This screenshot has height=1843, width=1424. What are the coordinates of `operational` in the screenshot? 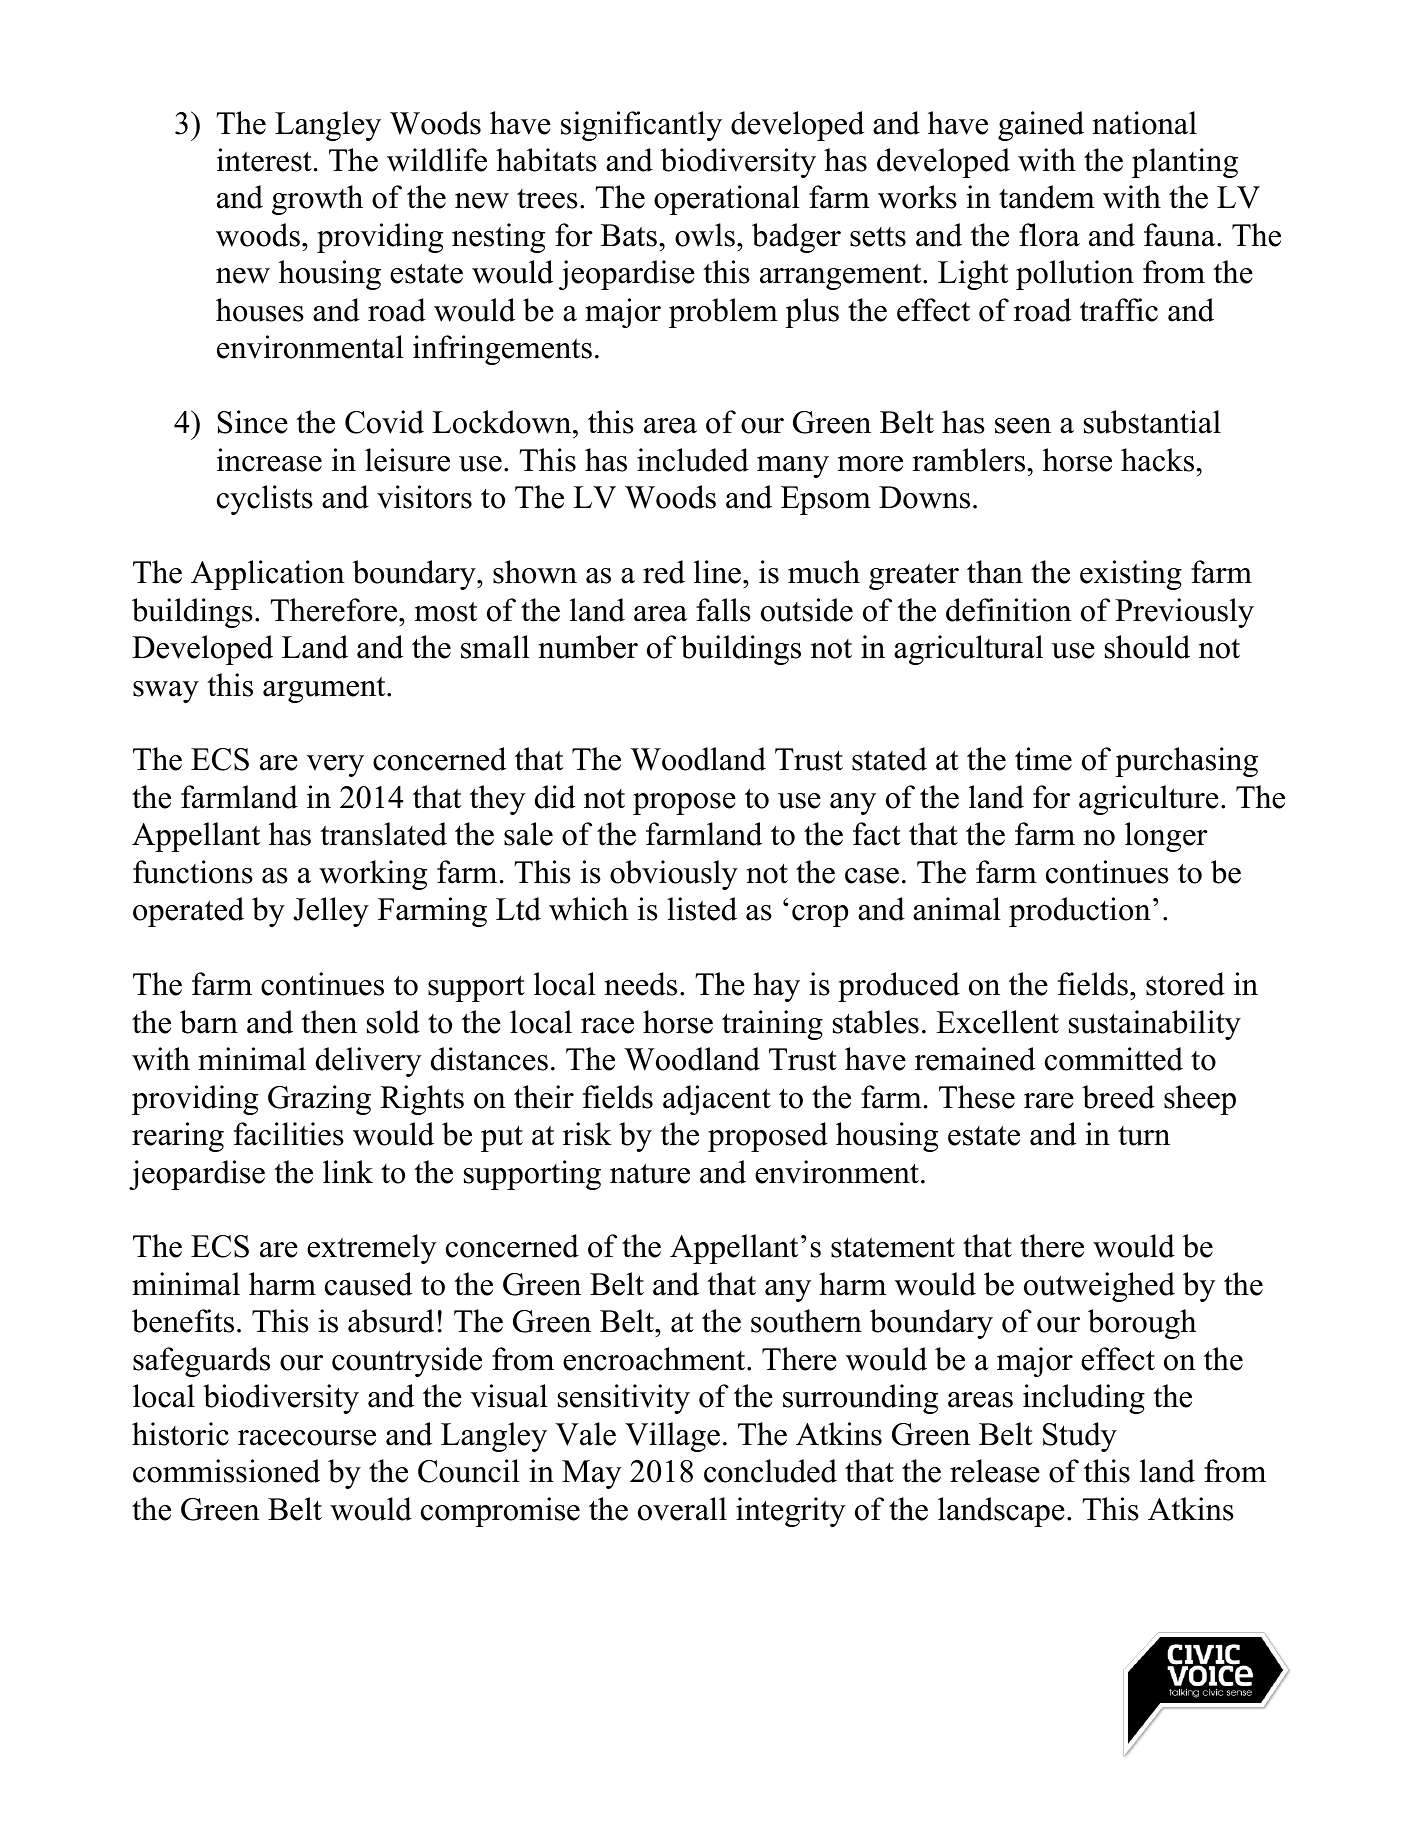 It's located at (727, 200).
